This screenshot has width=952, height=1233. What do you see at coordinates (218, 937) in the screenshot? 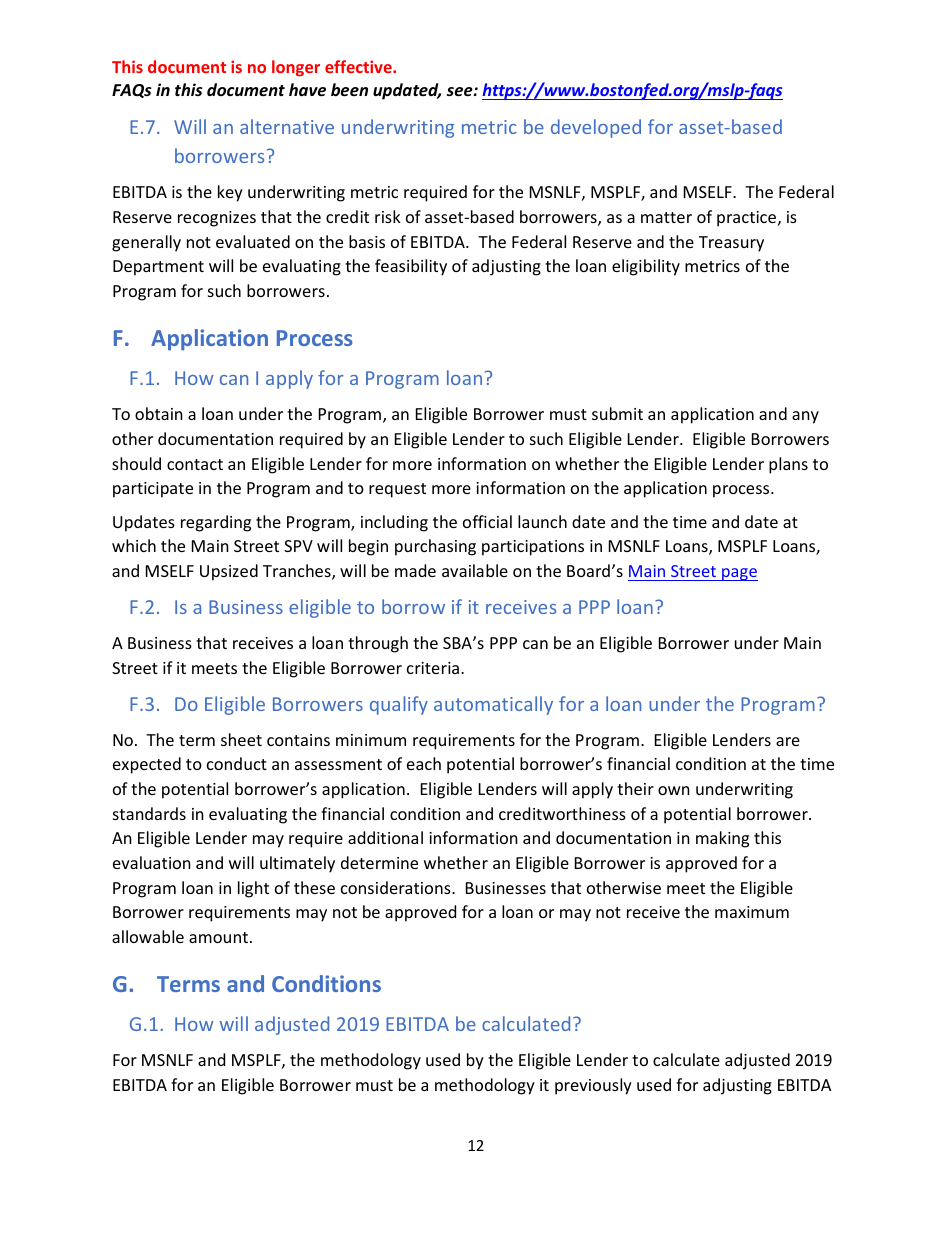
I see `amount` at bounding box center [218, 937].
